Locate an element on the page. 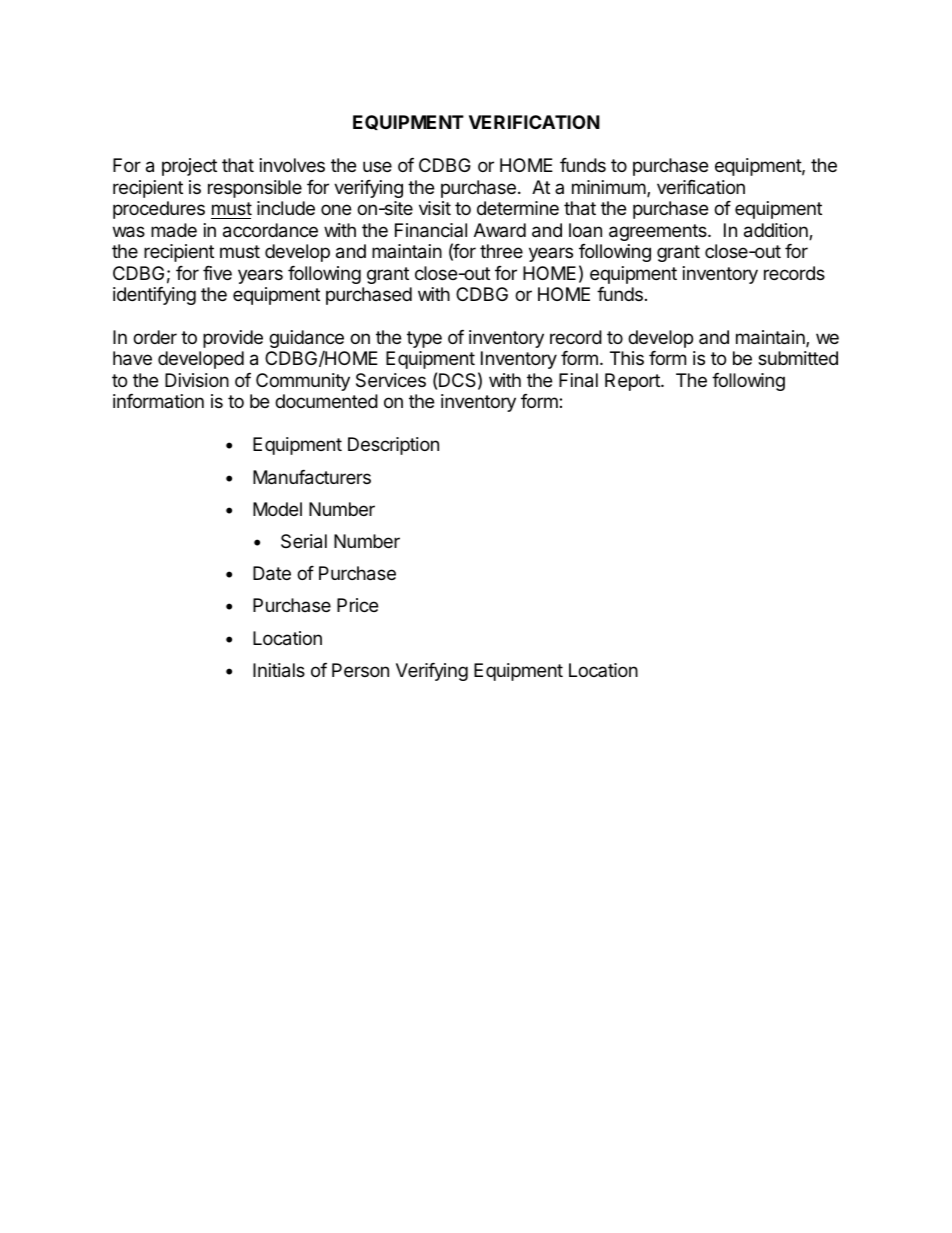 This image has height=1233, width=952. Date is located at coordinates (272, 573).
